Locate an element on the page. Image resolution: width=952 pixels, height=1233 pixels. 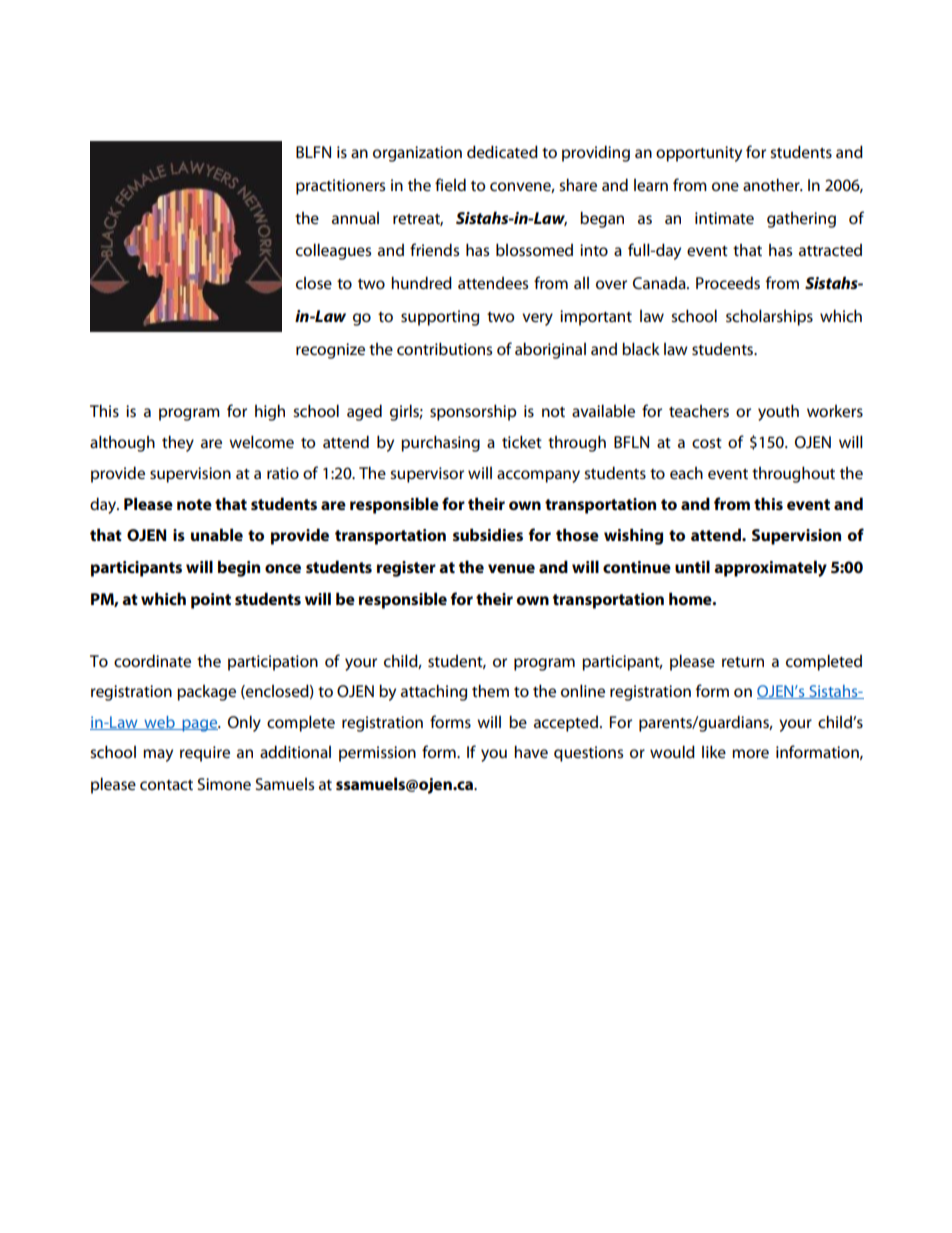
practitioners is located at coordinates (340, 187).
